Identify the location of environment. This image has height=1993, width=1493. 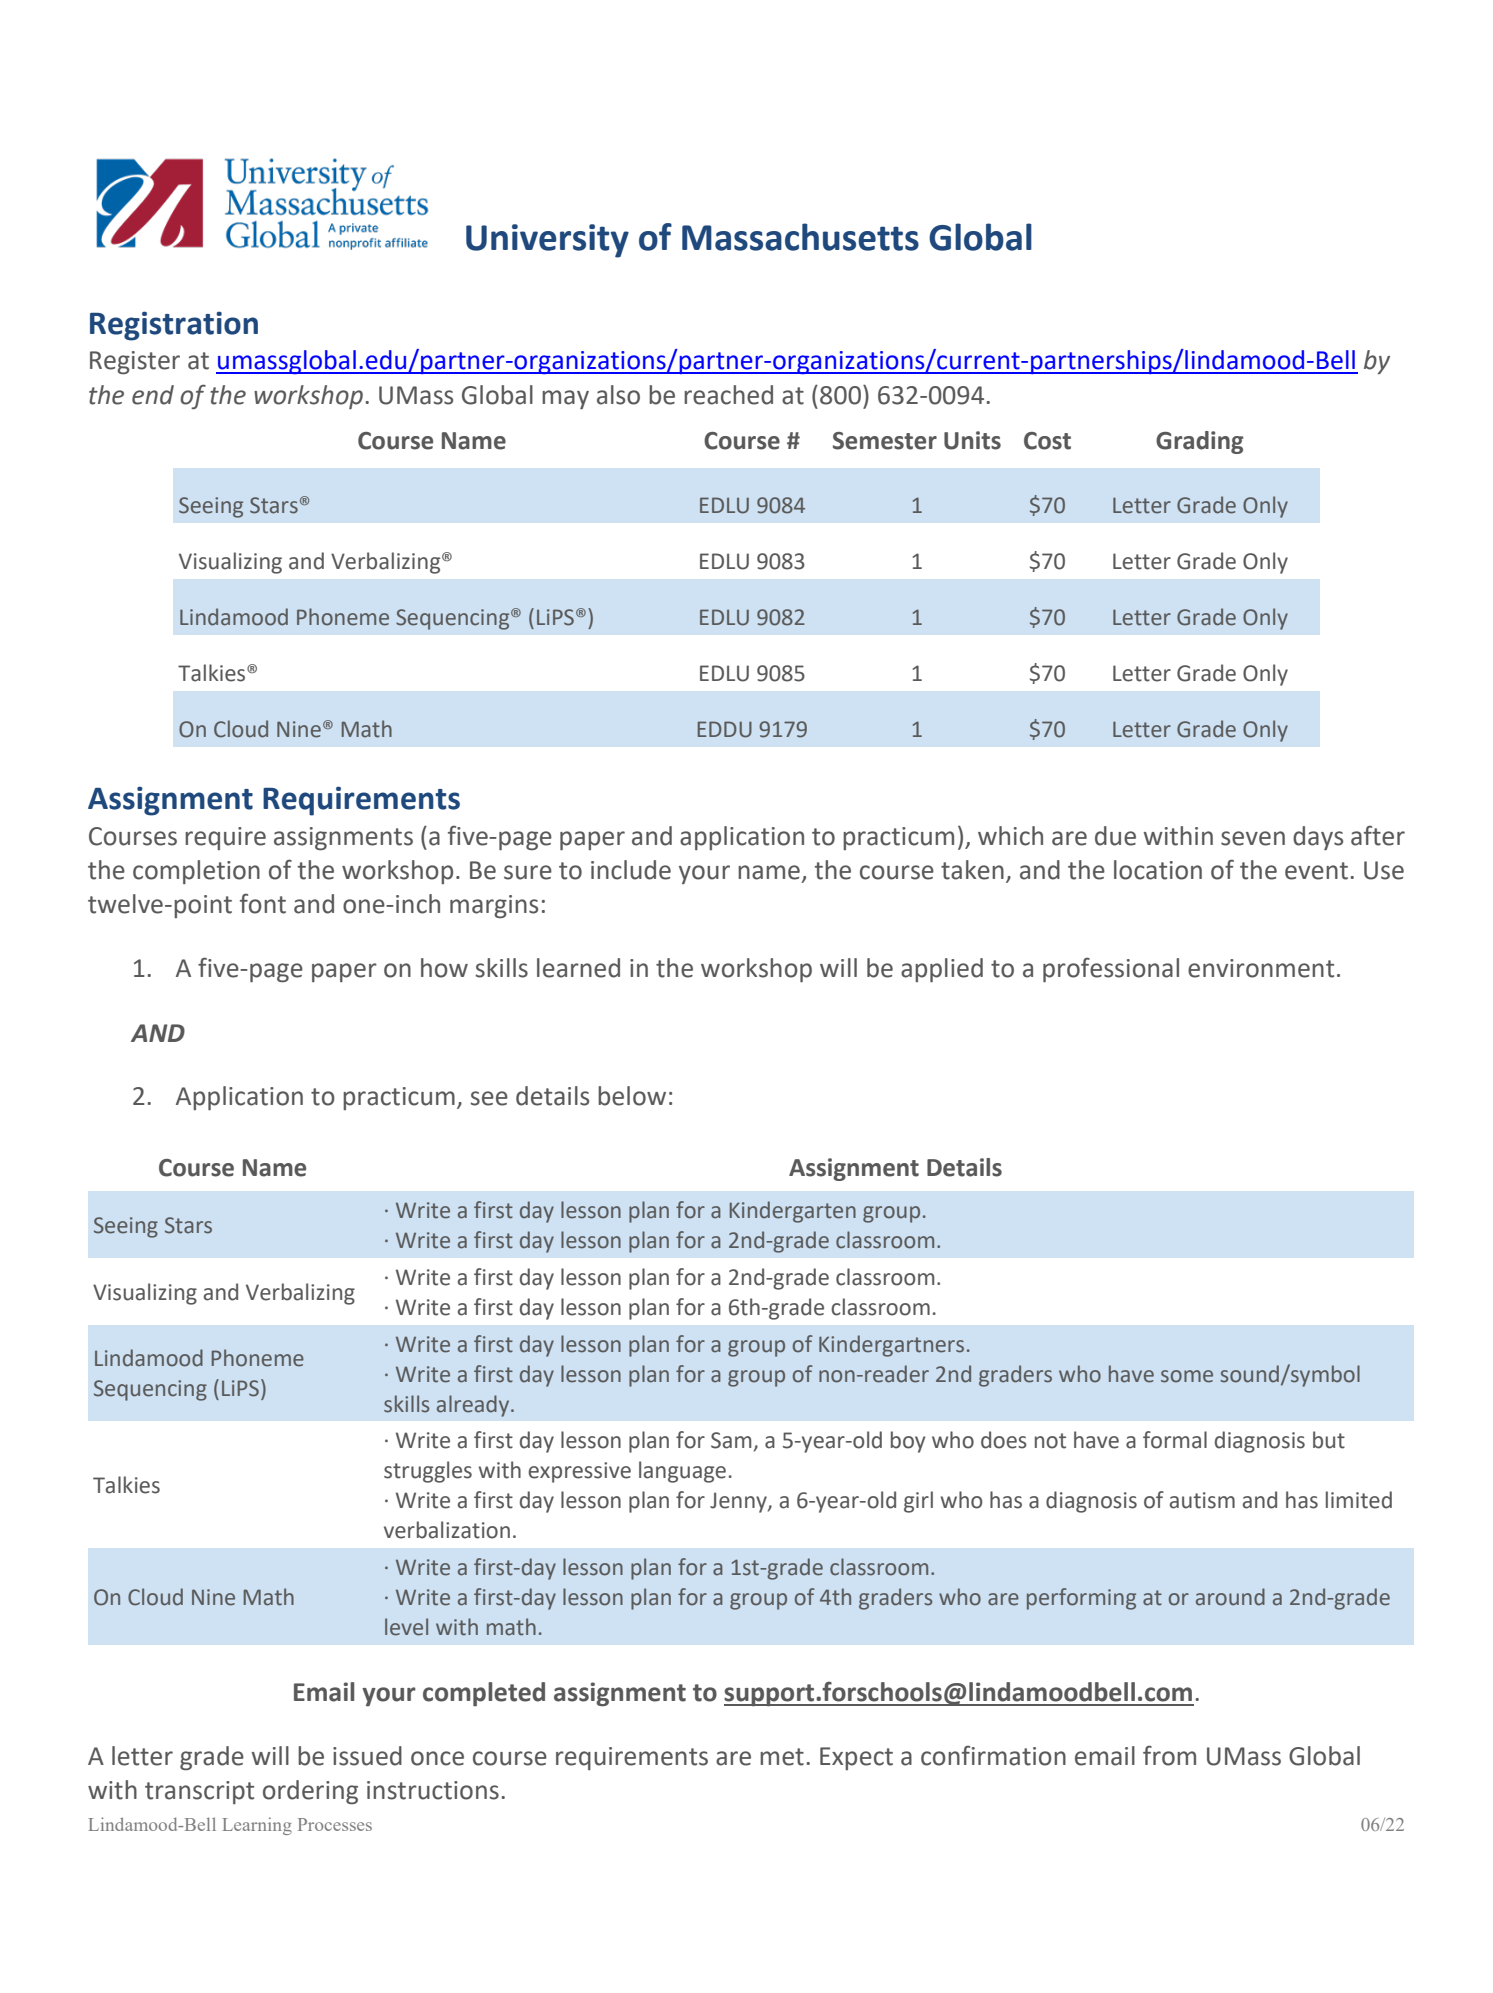
(1261, 968).
